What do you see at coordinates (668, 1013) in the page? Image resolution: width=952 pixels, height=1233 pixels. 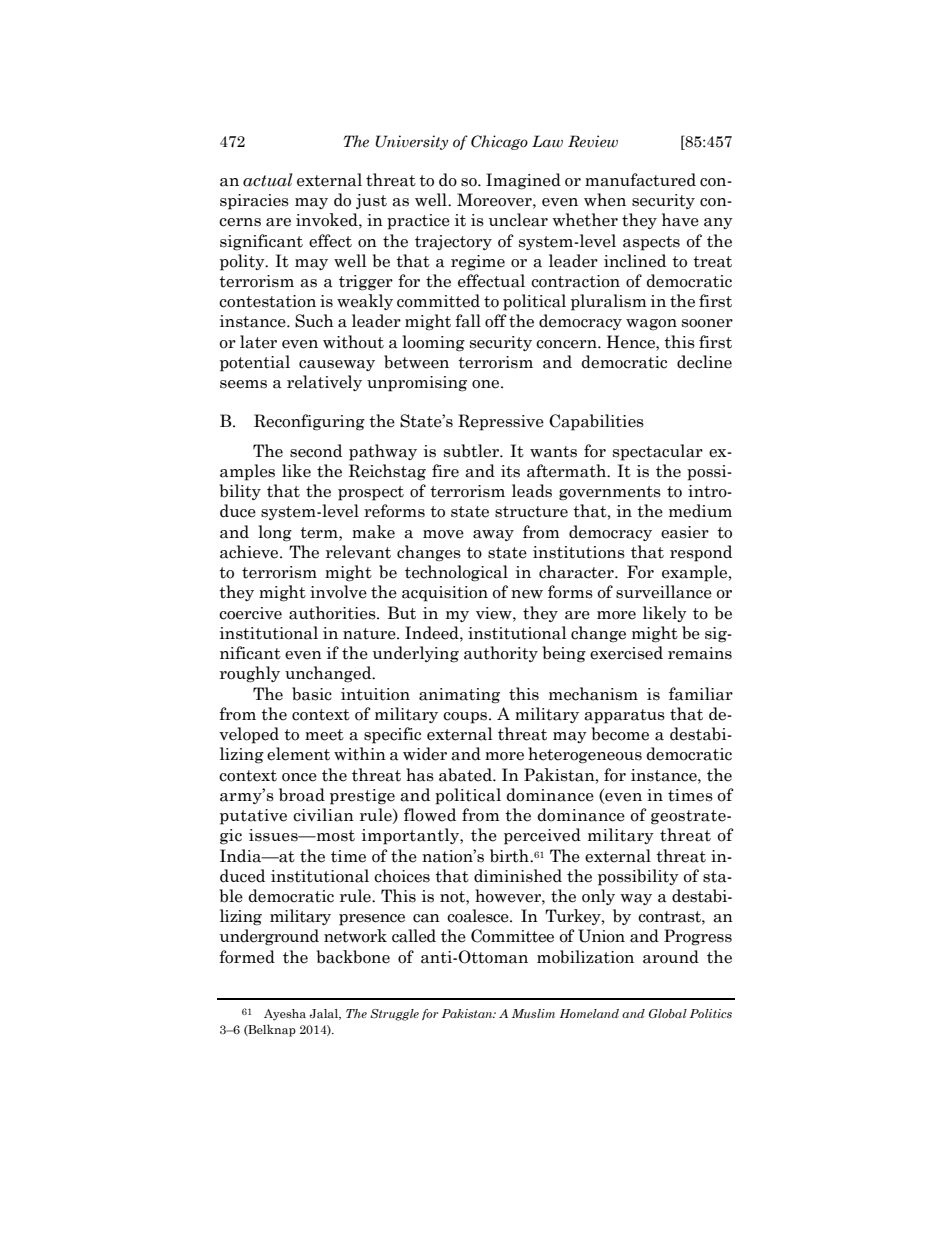 I see `Global` at bounding box center [668, 1013].
